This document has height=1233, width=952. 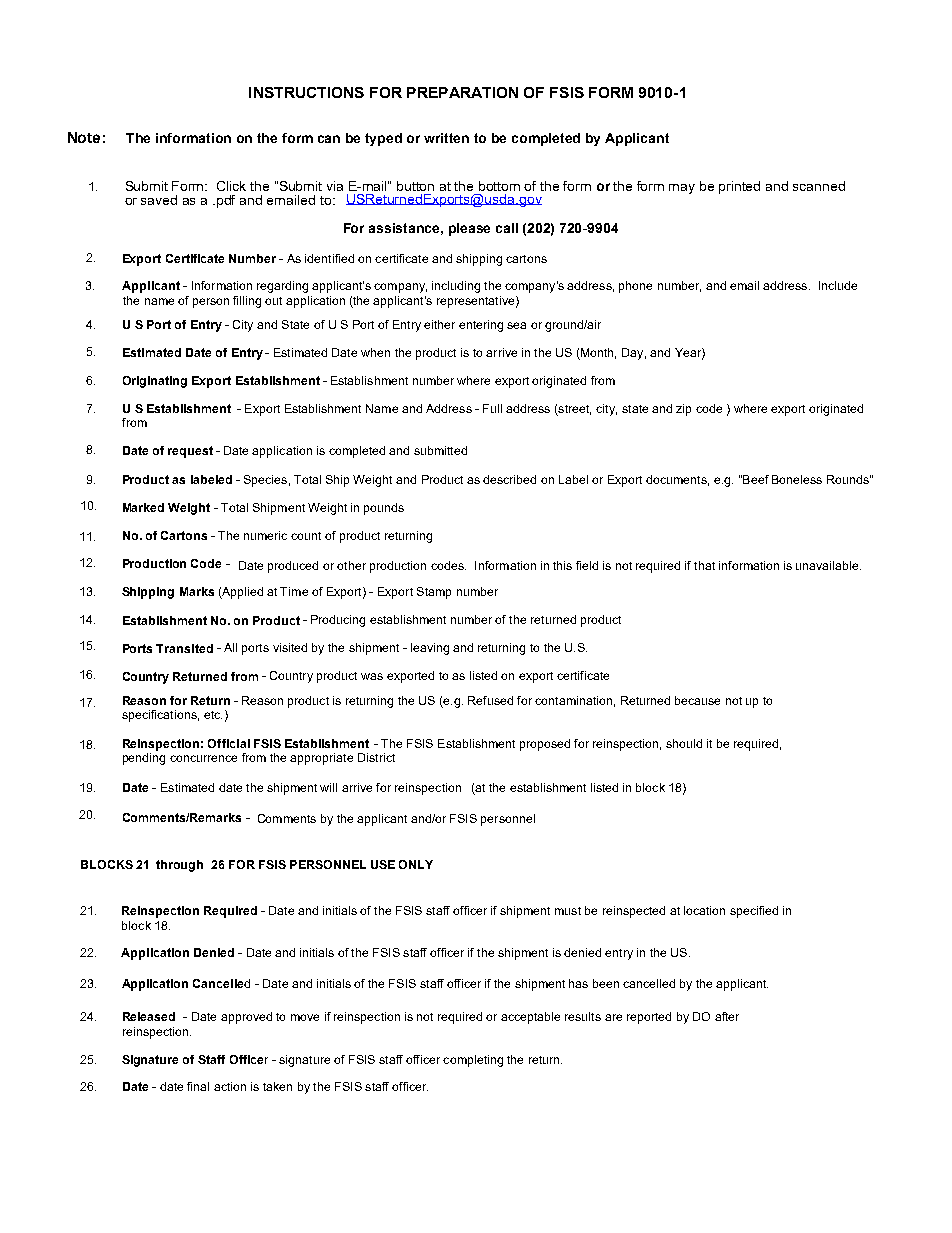 I want to click on concurrence, so click(x=203, y=758).
